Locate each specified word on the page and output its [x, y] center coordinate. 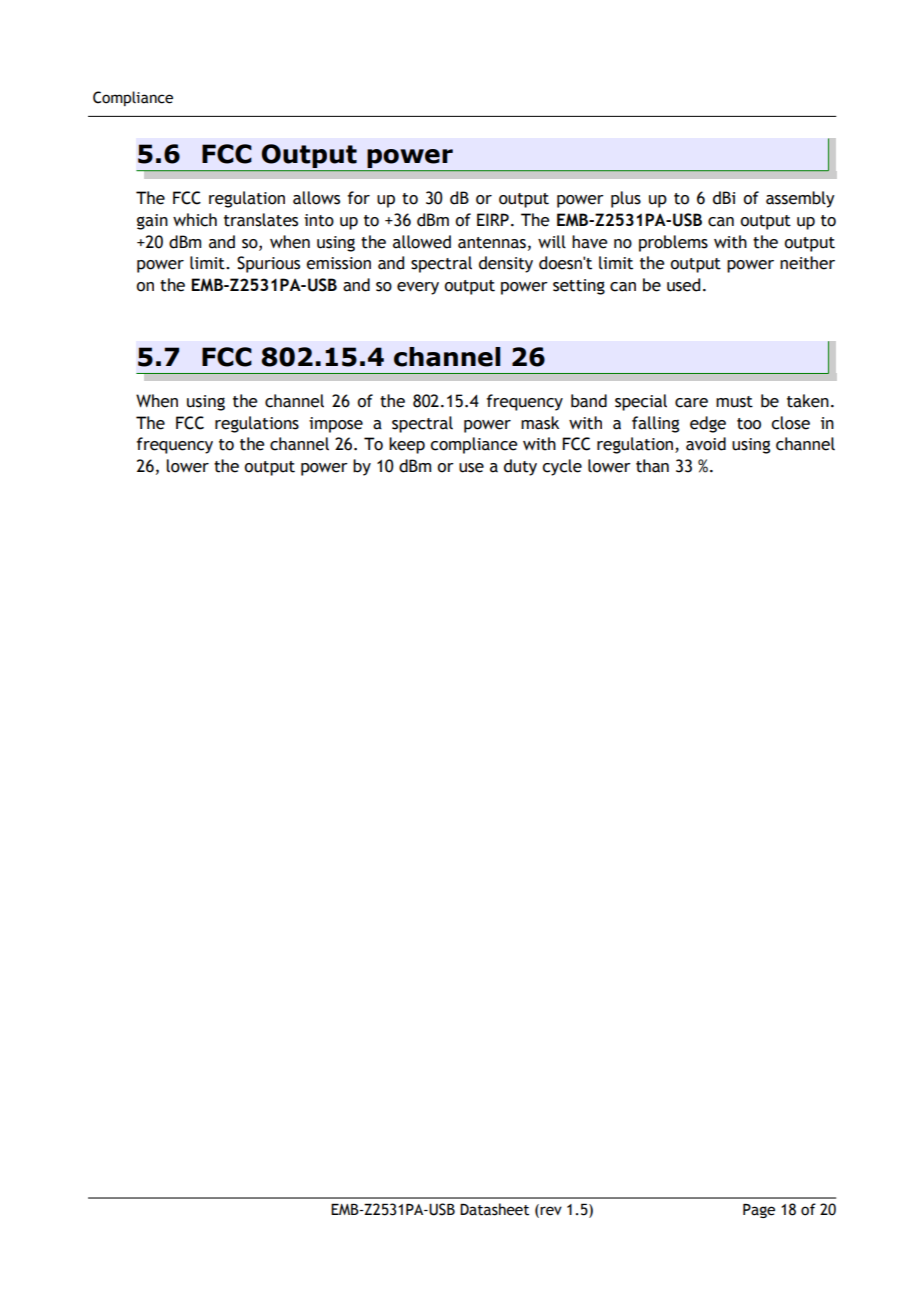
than [652, 466]
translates [261, 220]
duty [520, 467]
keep [407, 445]
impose [336, 425]
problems [673, 243]
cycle [562, 467]
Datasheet [494, 1209]
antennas [492, 243]
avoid [706, 444]
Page [759, 1211]
